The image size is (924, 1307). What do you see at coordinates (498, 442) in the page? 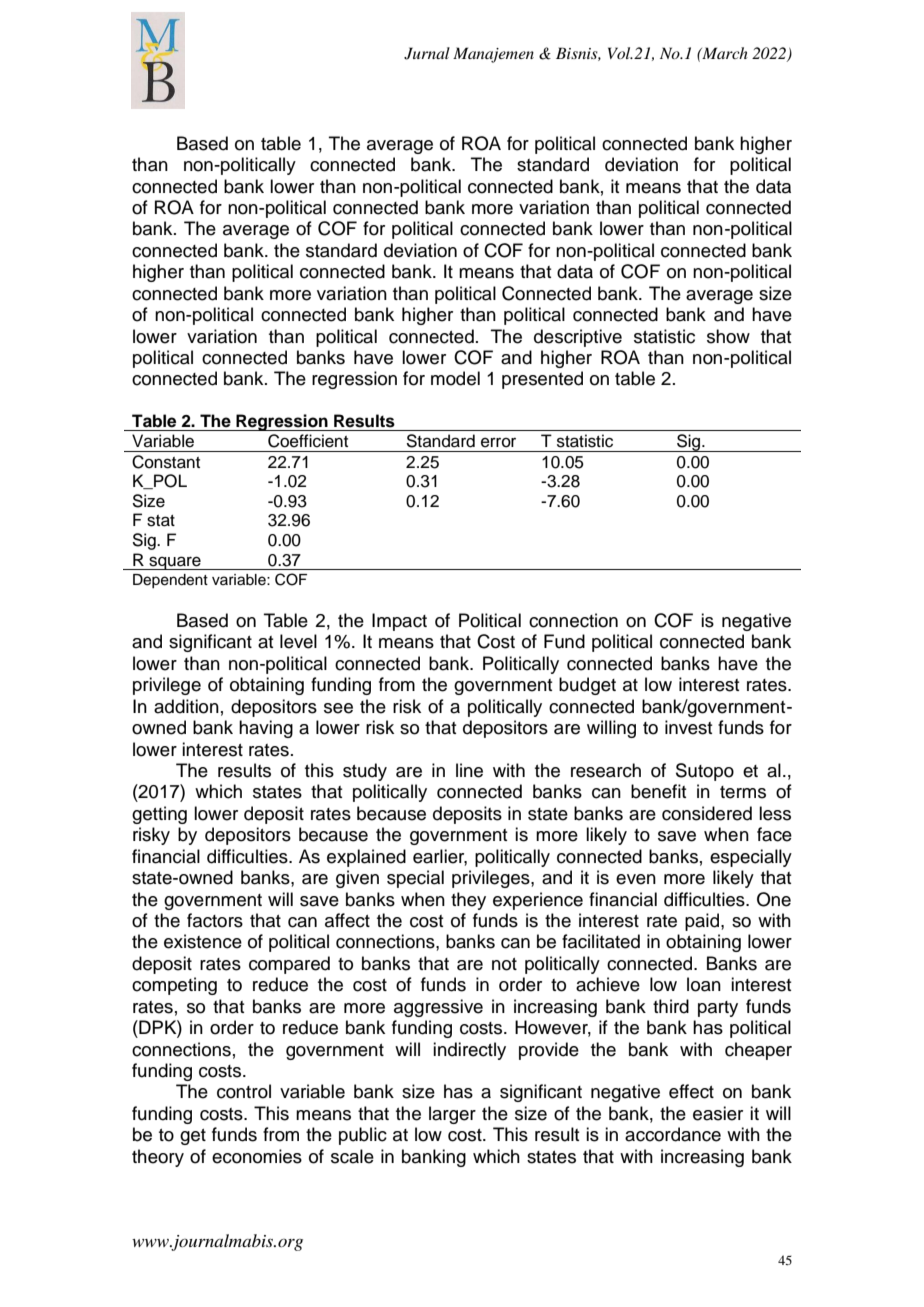
I see `error` at bounding box center [498, 442].
